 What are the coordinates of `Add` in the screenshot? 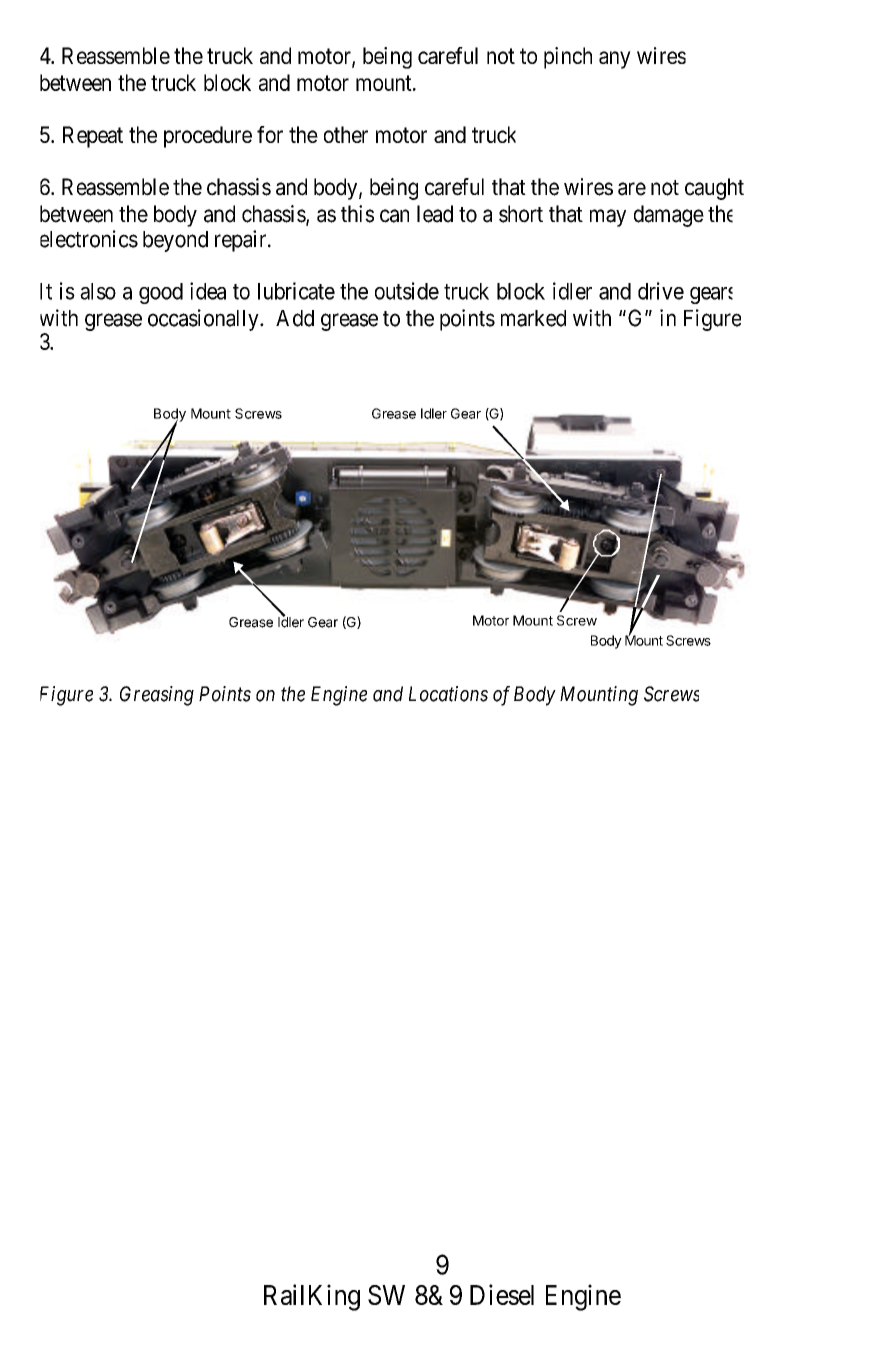 It's located at (295, 318).
